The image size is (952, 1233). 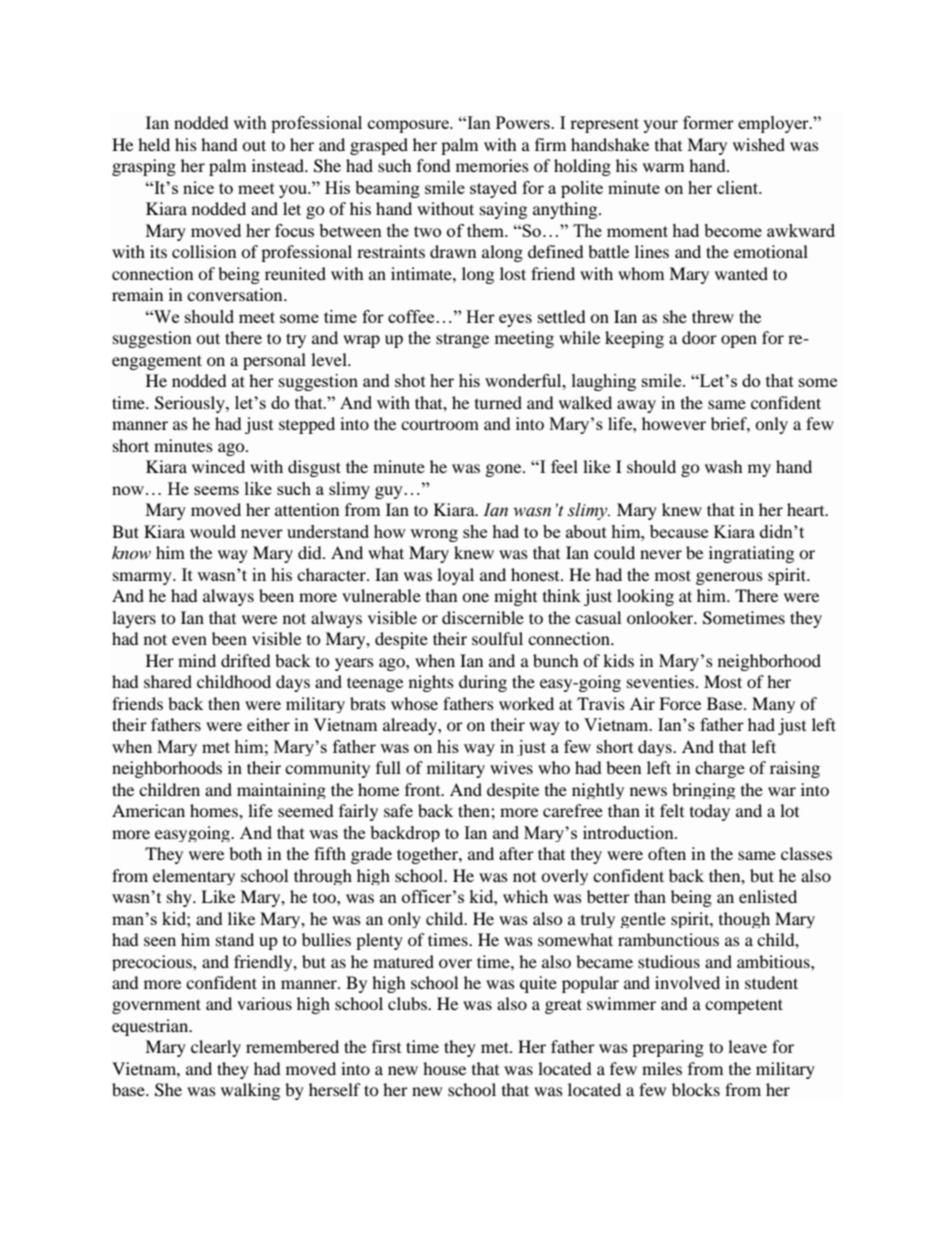 I want to click on house, so click(x=444, y=1068).
